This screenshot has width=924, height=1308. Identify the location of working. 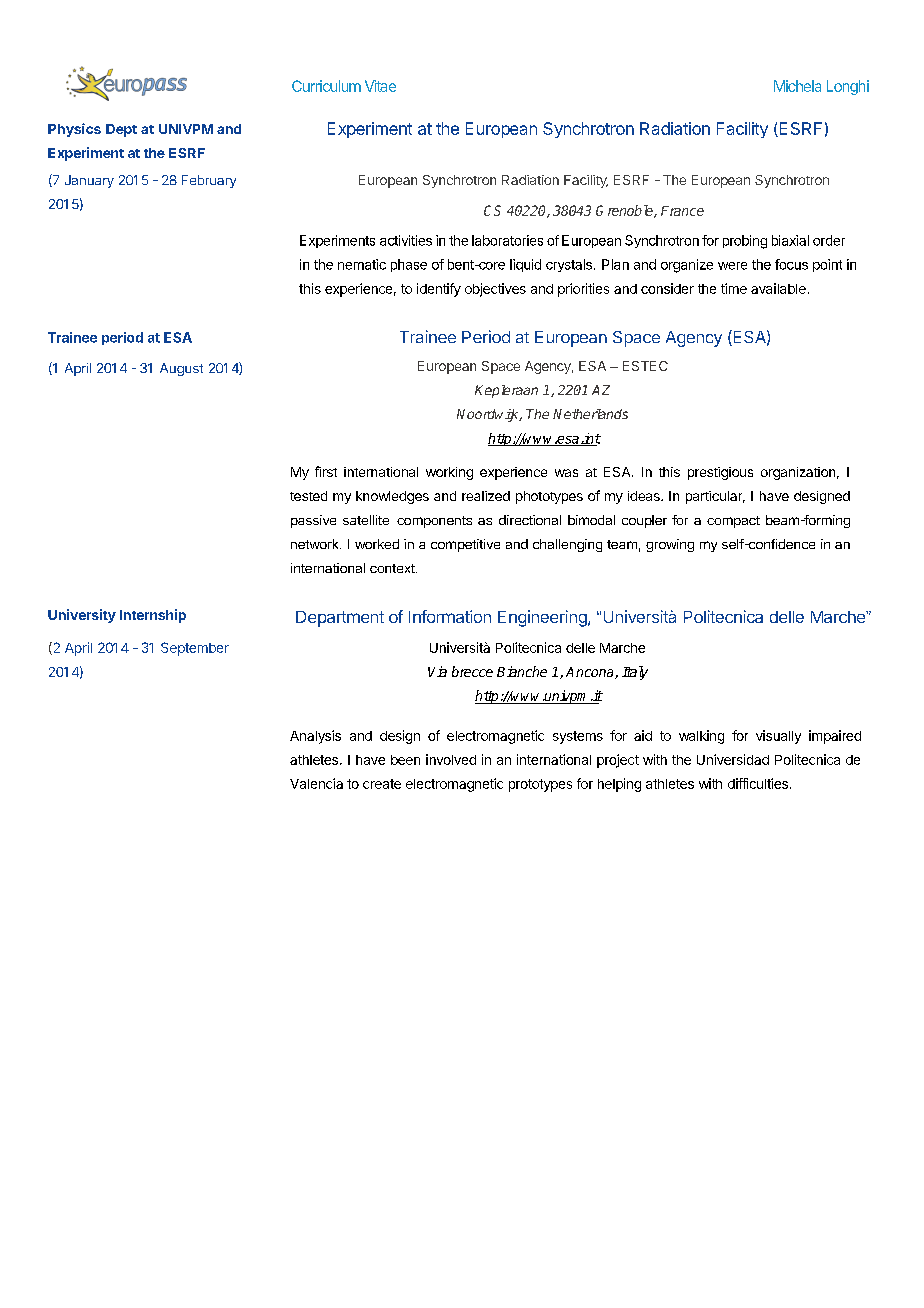
(449, 473).
